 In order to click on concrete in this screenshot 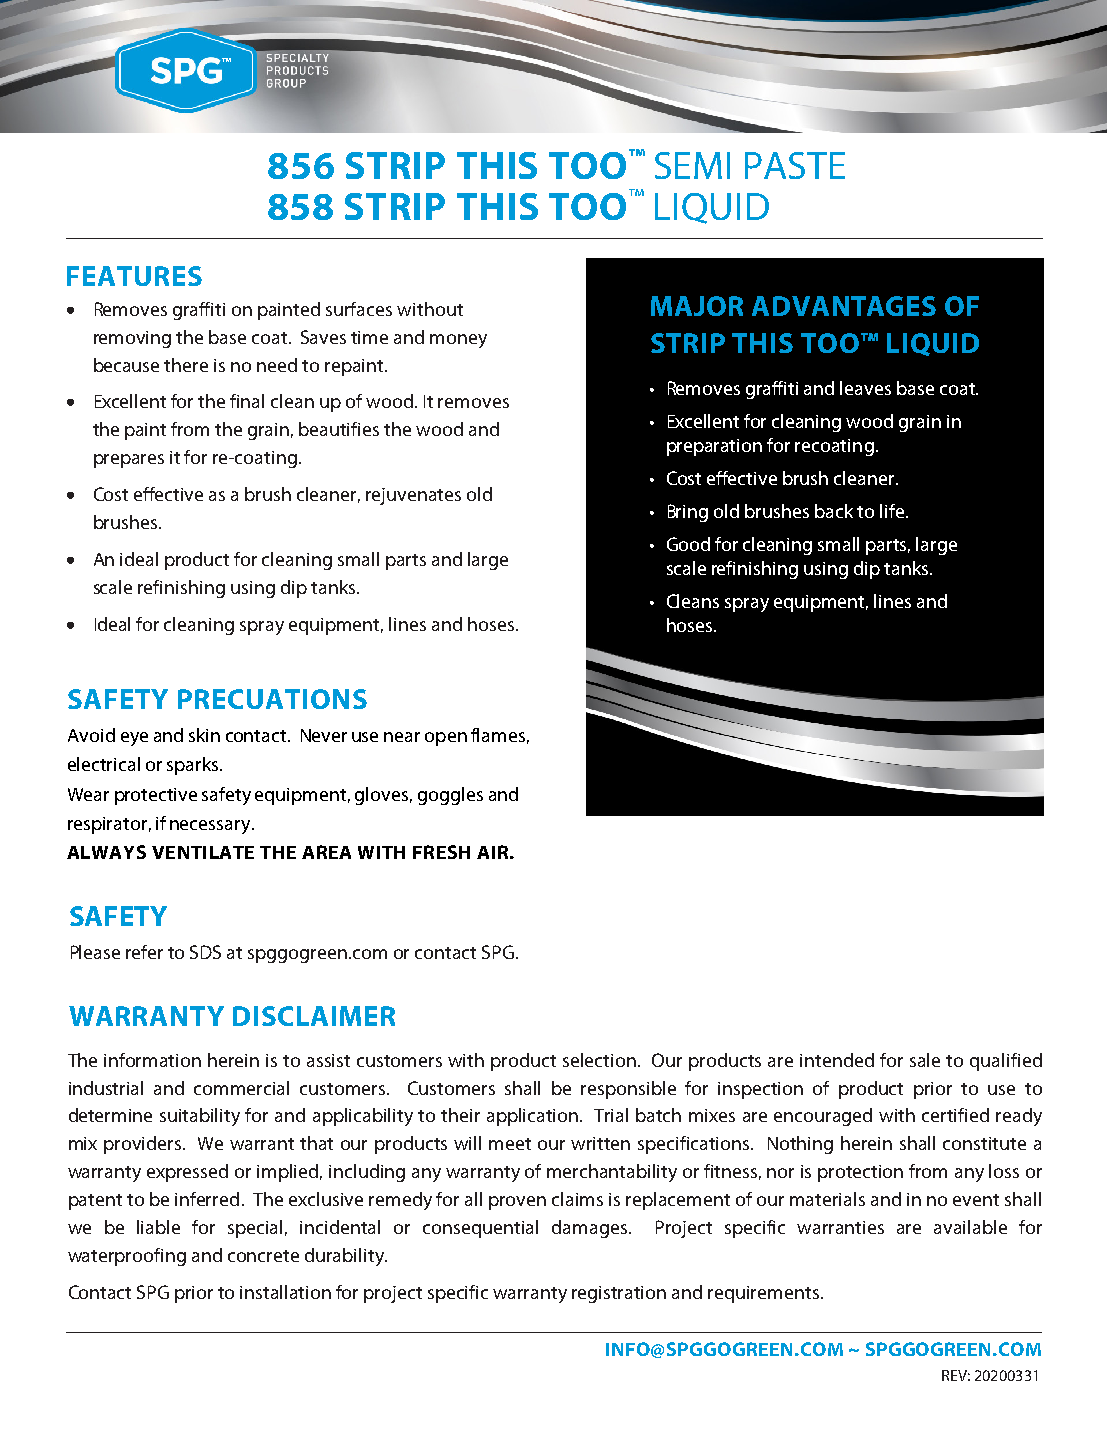, I will do `click(263, 1256)`.
